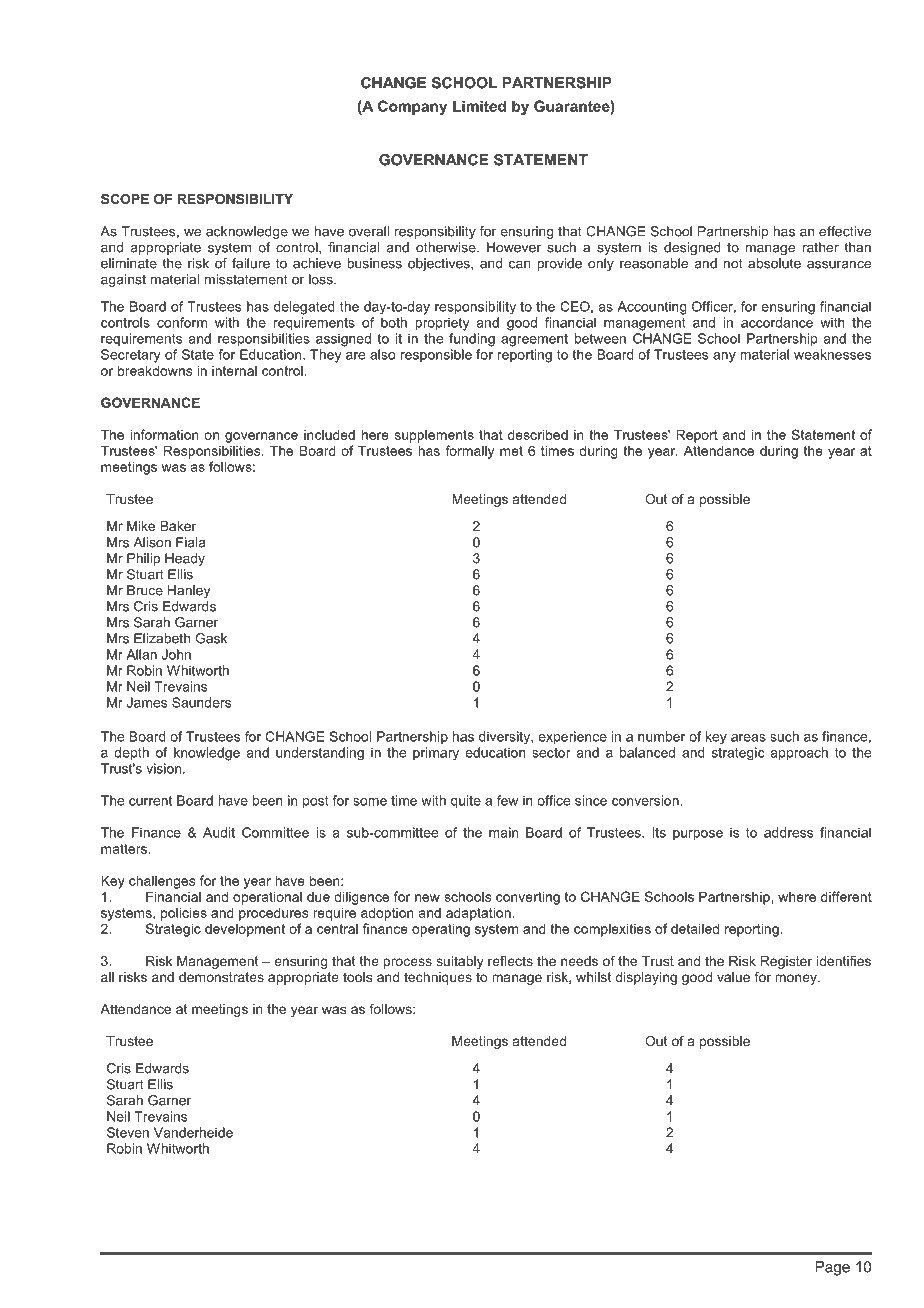 The height and width of the screenshot is (1308, 924). I want to click on Saunders, so click(201, 702).
